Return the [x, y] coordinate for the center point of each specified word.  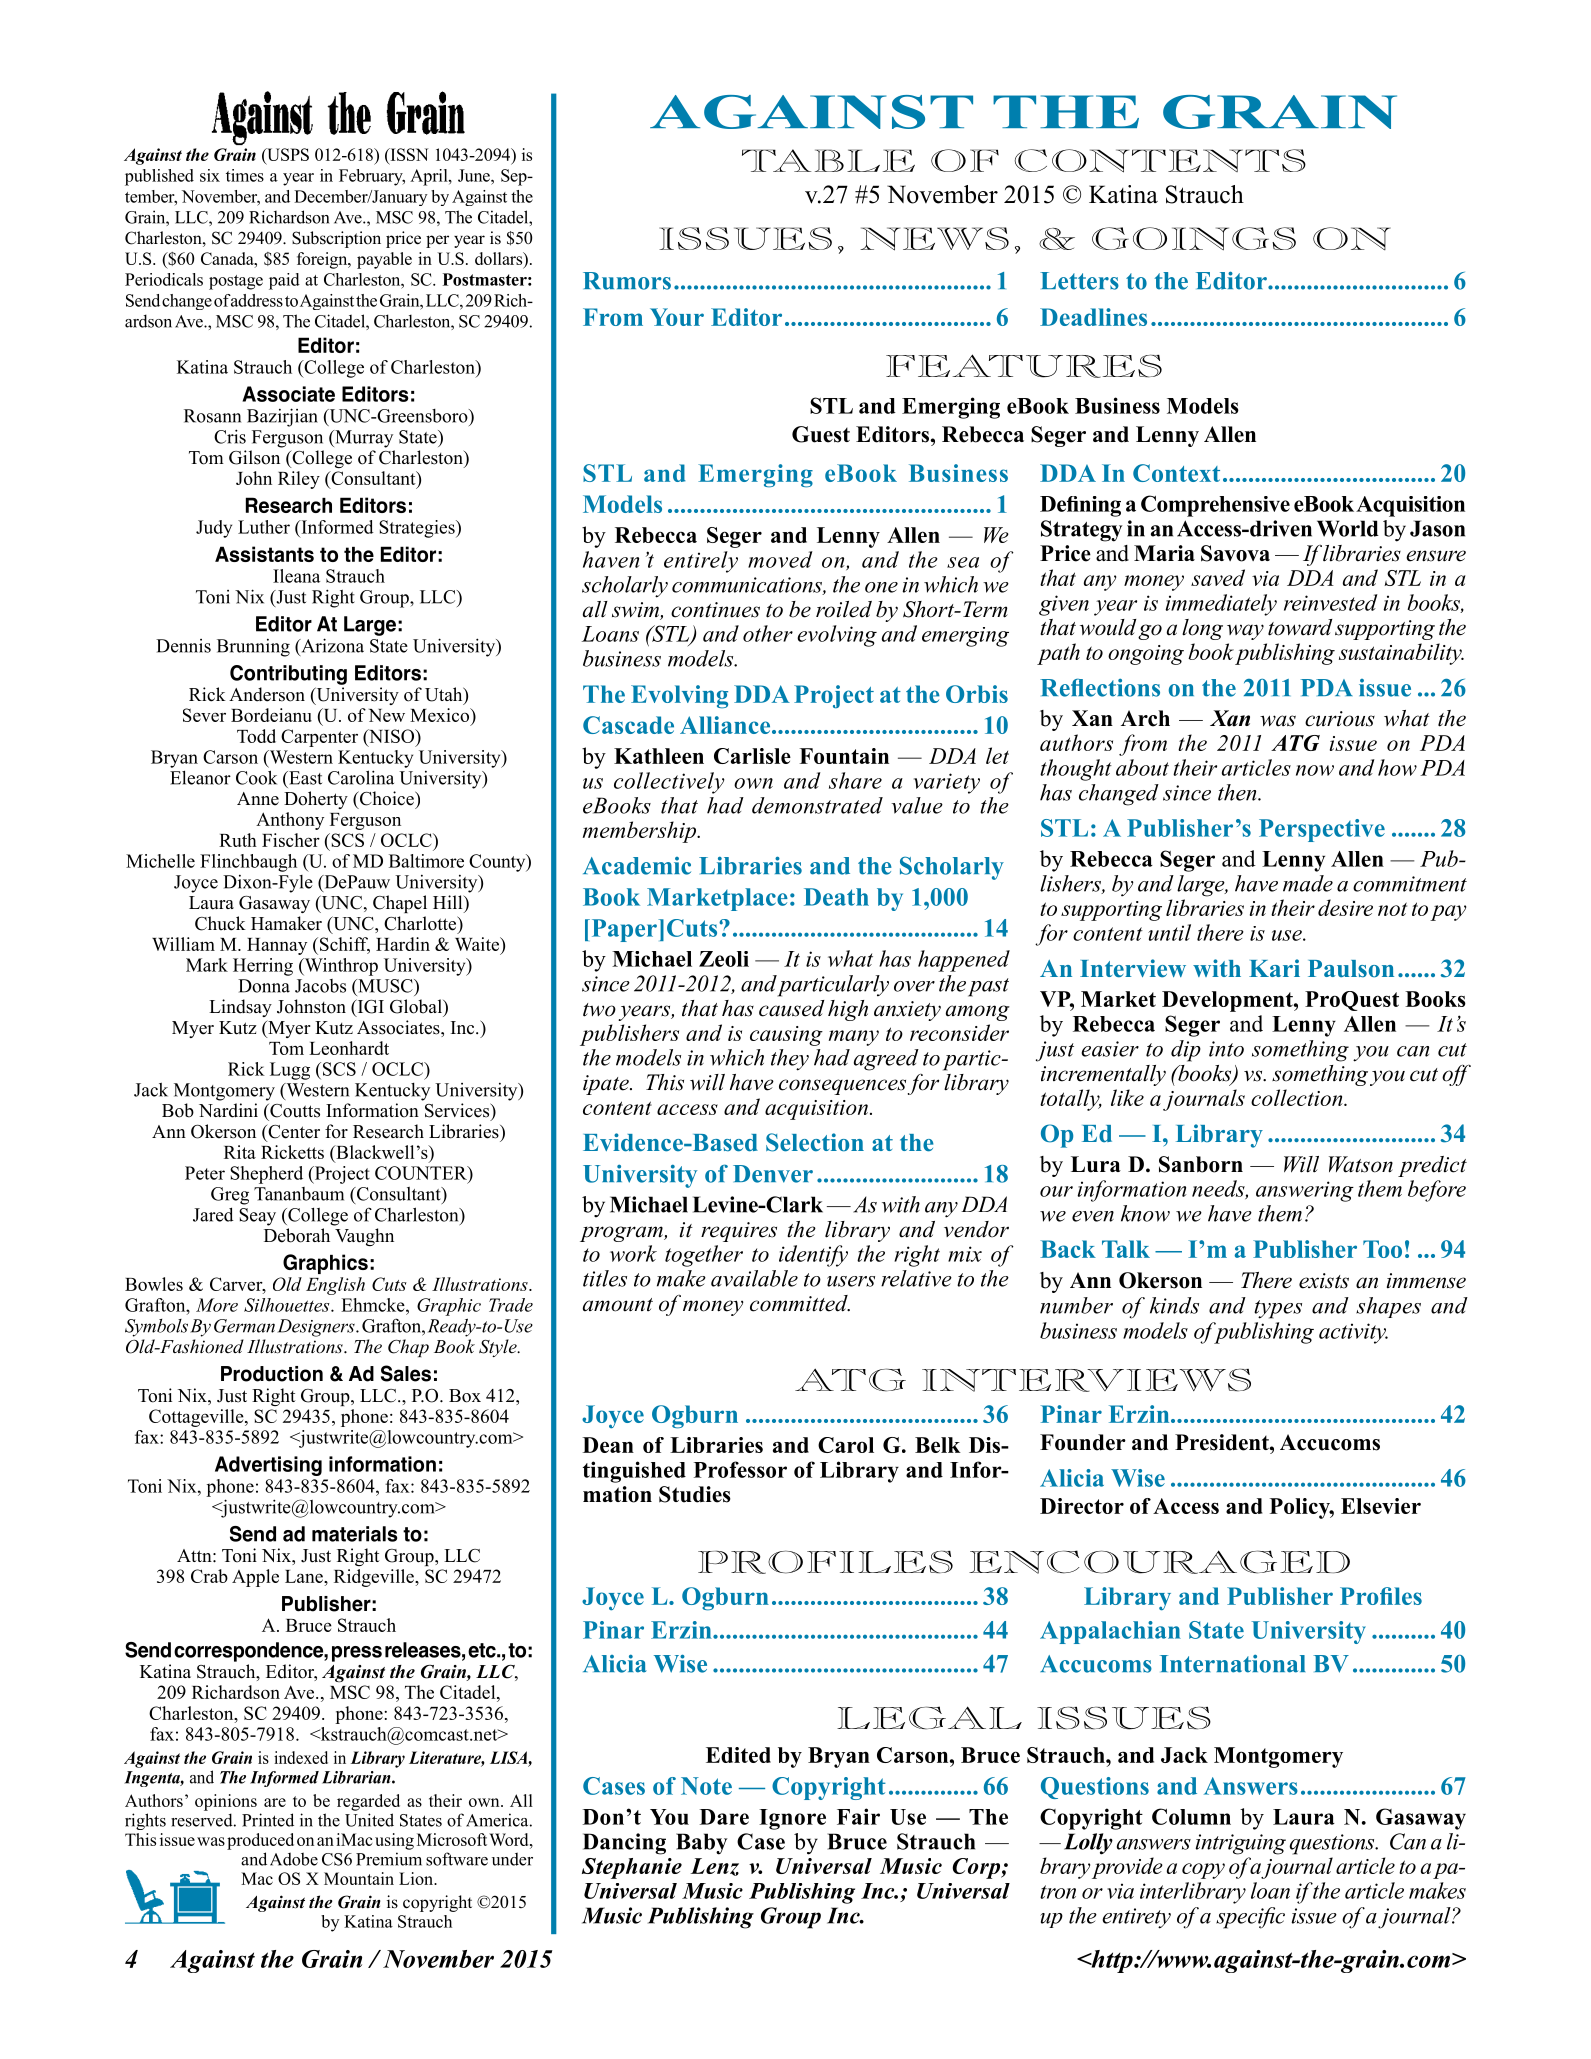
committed [800, 1303]
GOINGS [1194, 239]
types [1278, 1309]
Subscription [336, 239]
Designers [317, 1328]
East [304, 778]
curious [1340, 719]
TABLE [828, 160]
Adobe [294, 1859]
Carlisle [752, 756]
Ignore [792, 1819]
